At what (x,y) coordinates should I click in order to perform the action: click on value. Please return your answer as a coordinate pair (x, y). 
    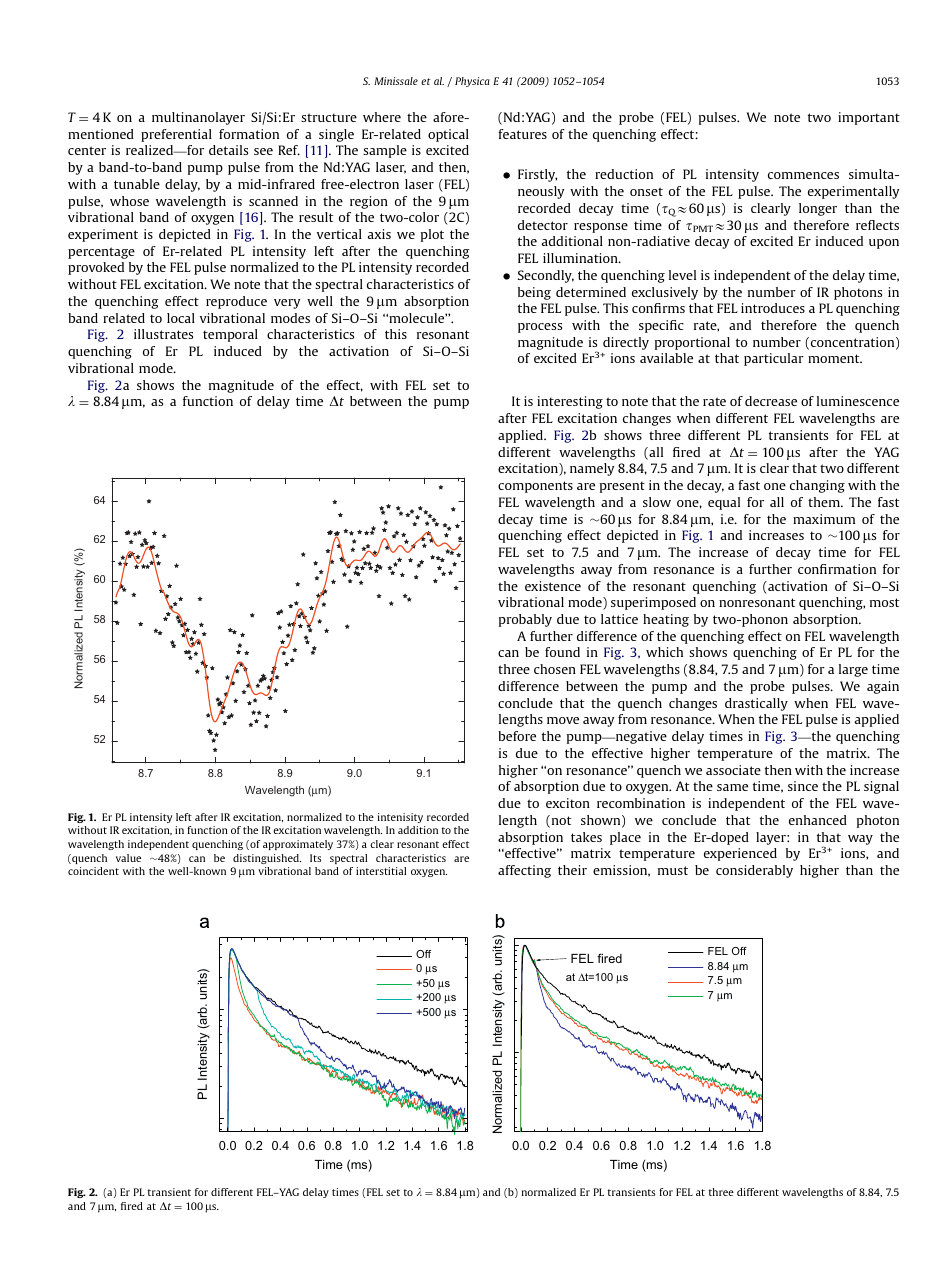
    Looking at the image, I should click on (128, 858).
